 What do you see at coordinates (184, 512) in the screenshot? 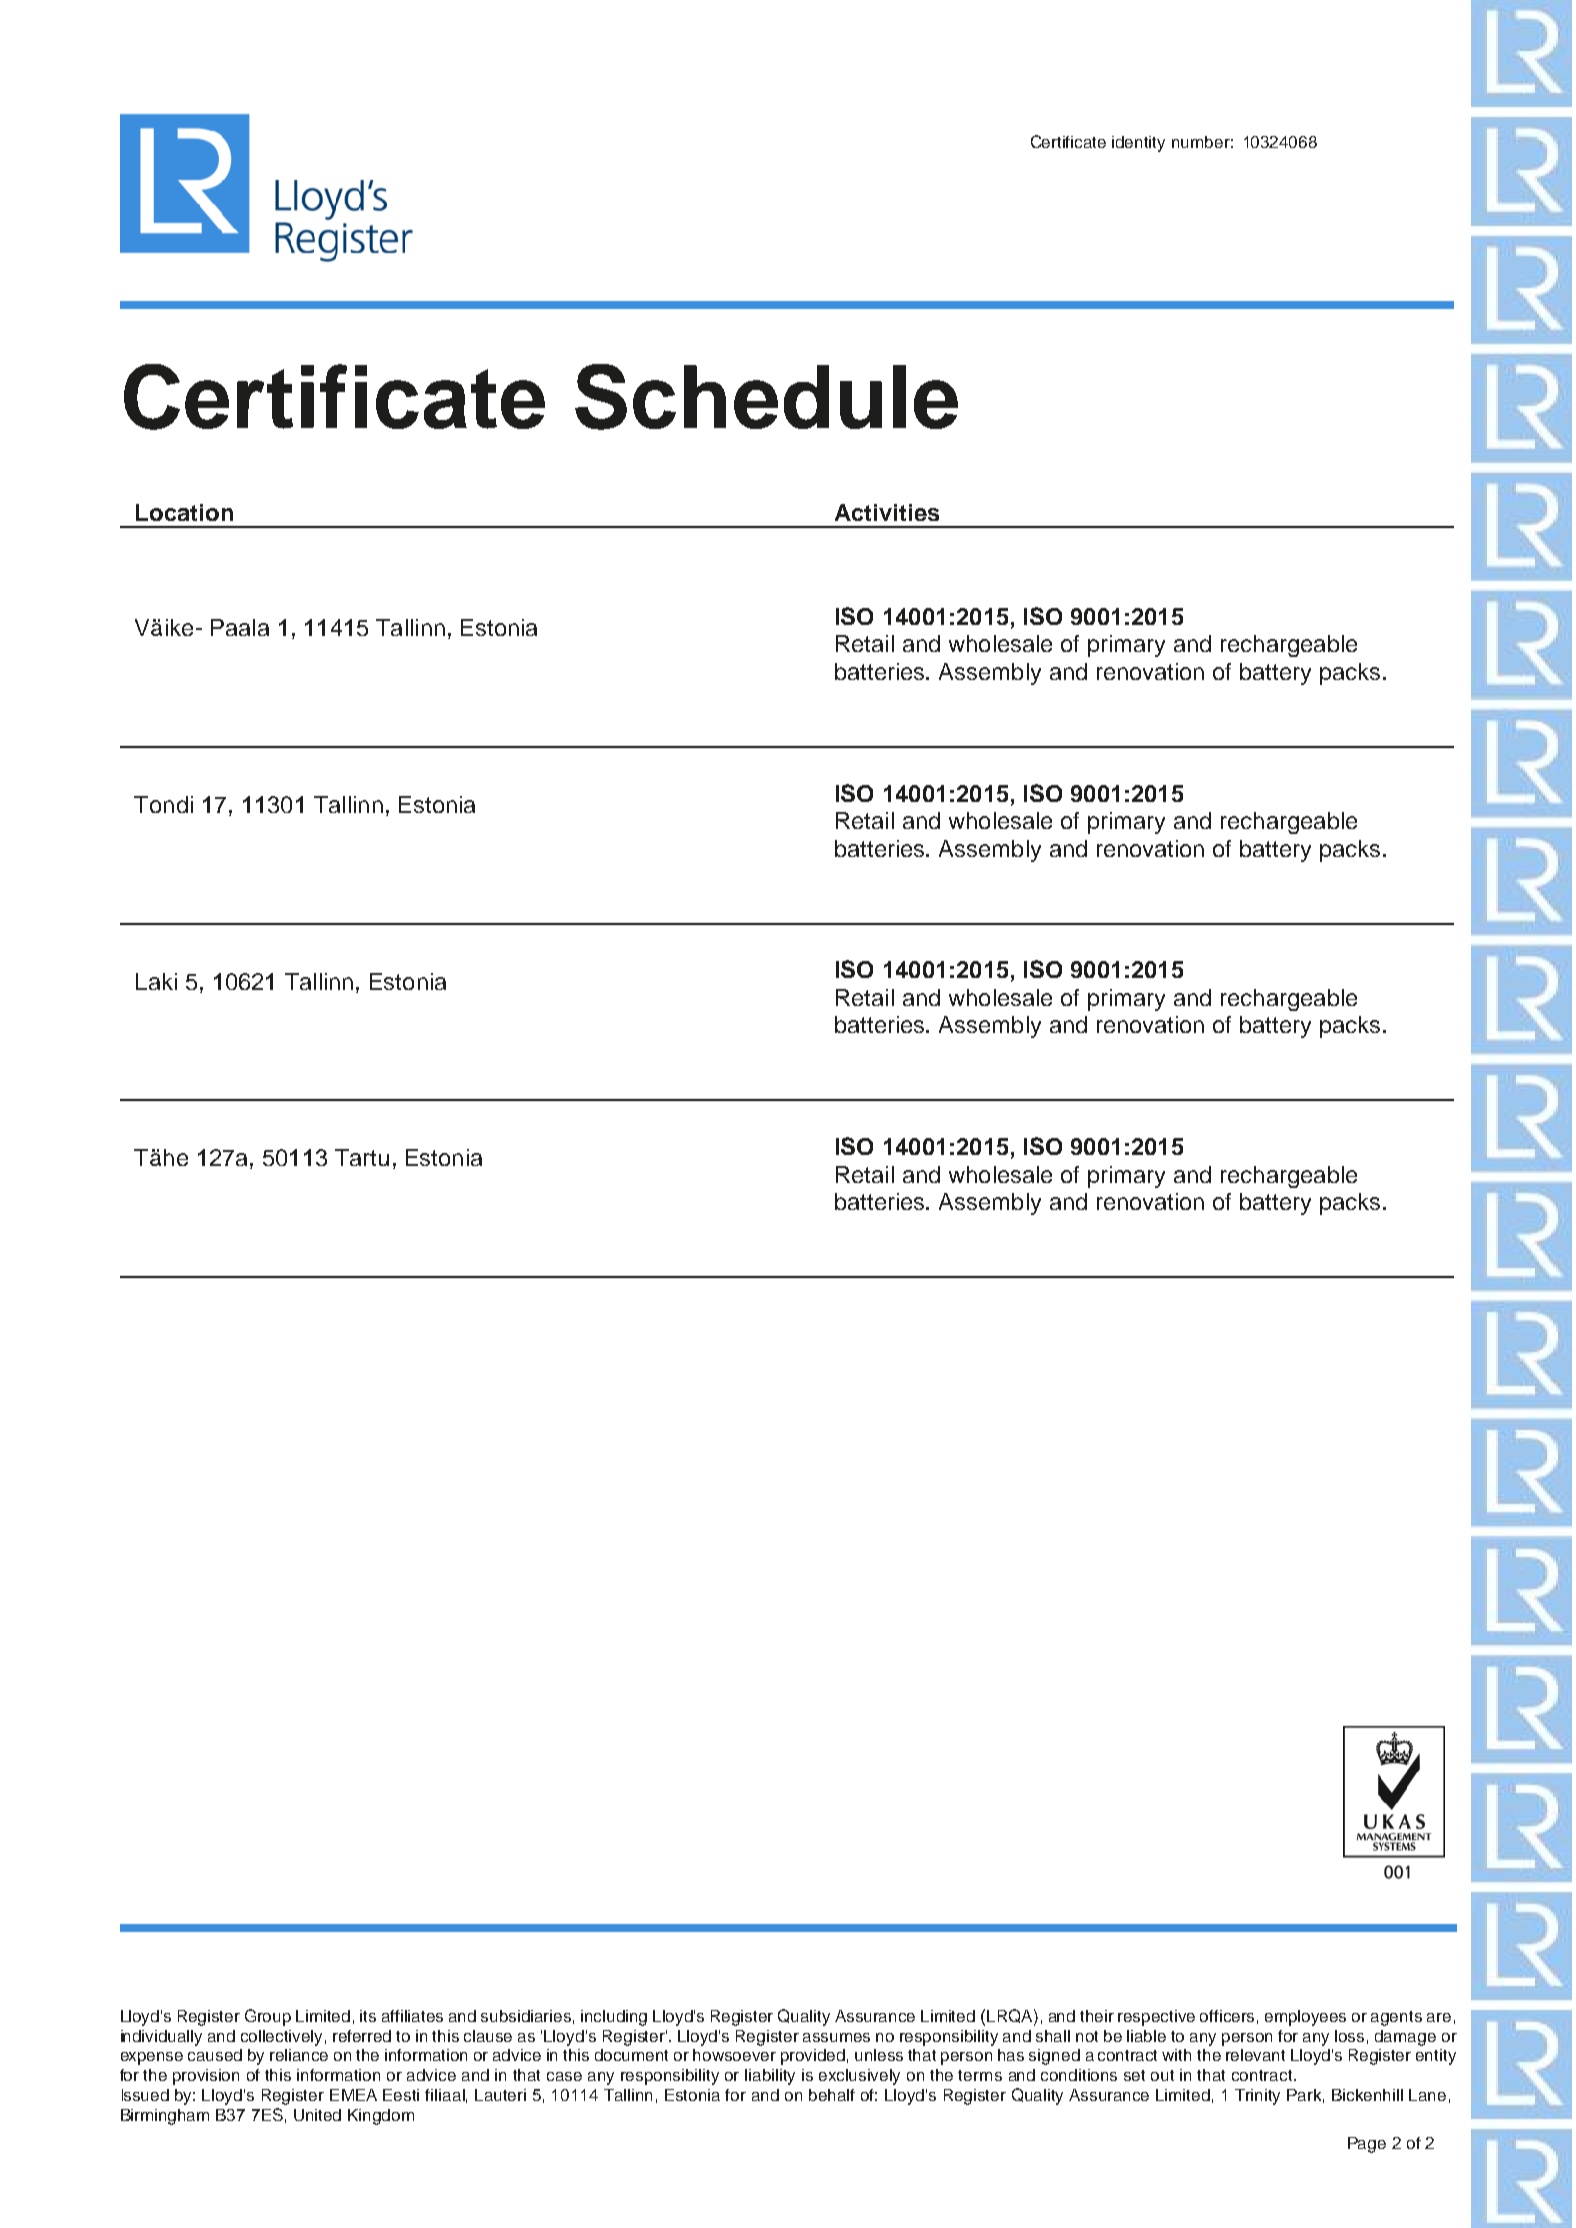
I see `Location` at bounding box center [184, 512].
